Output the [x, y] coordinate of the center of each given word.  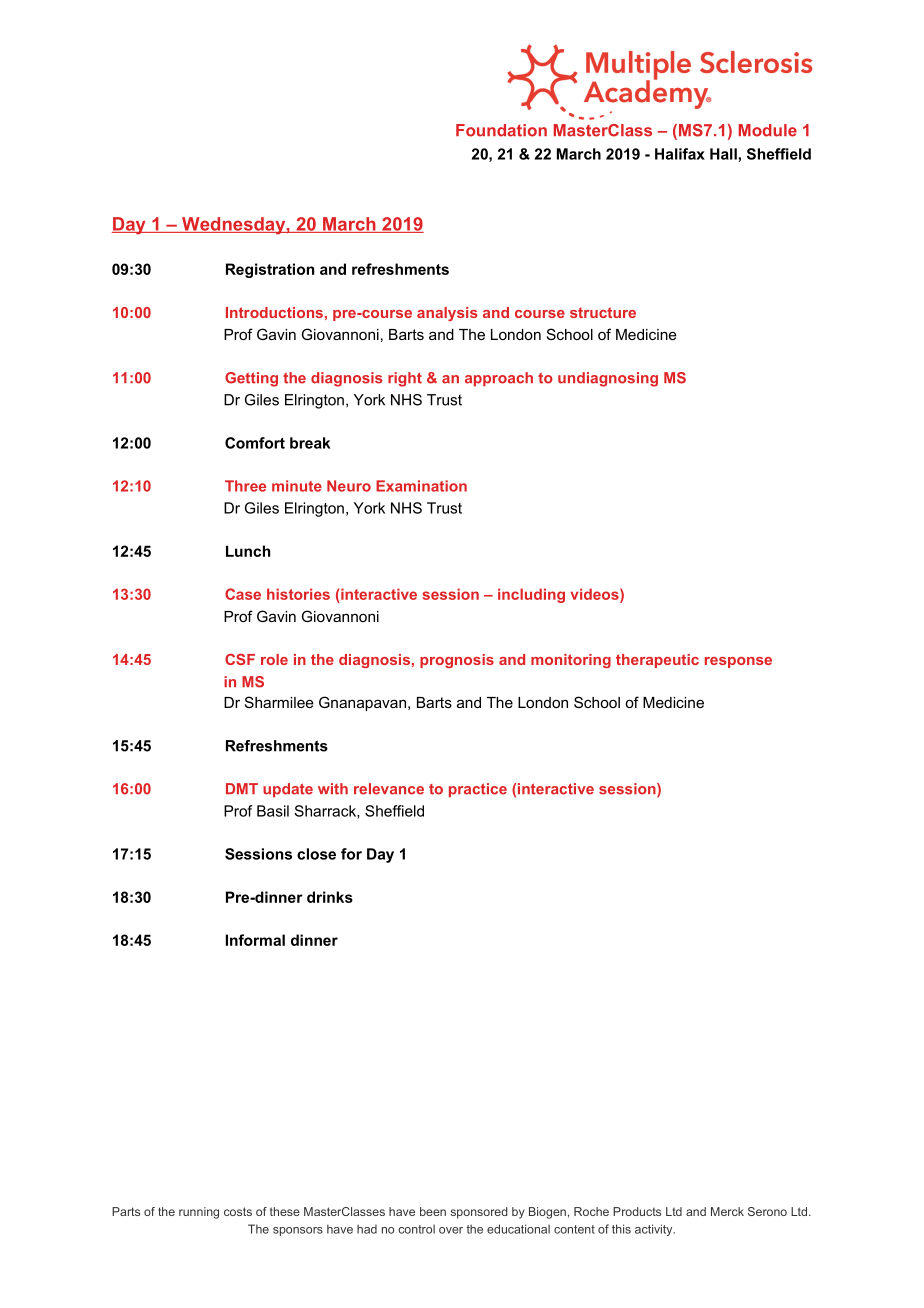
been [433, 1211]
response [738, 662]
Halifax [680, 154]
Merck [727, 1211]
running [199, 1213]
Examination [421, 486]
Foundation [501, 130]
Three [245, 486]
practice [478, 790]
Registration [270, 270]
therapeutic [657, 661]
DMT [242, 788]
